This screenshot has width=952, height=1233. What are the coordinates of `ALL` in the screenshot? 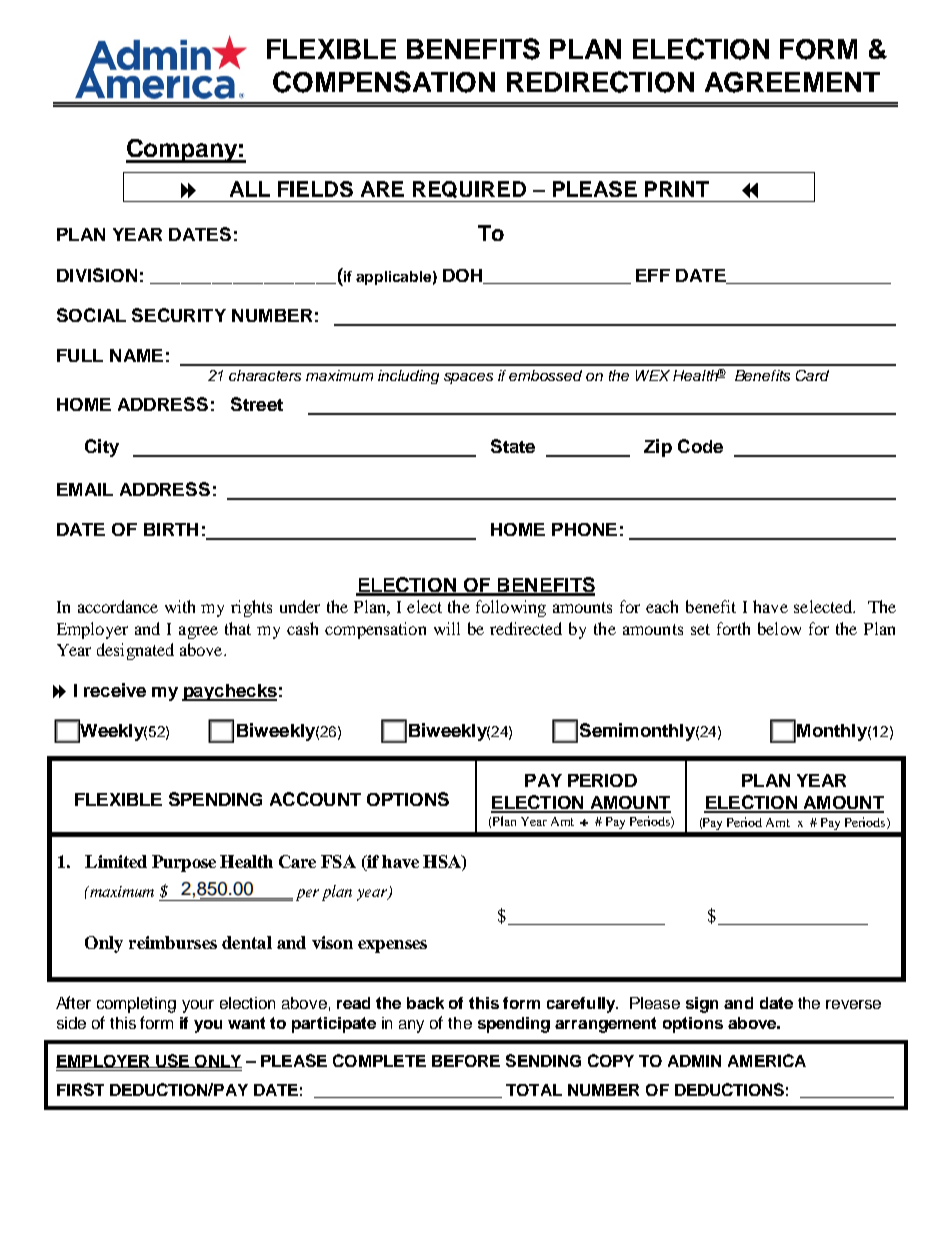 It's located at (250, 189).
